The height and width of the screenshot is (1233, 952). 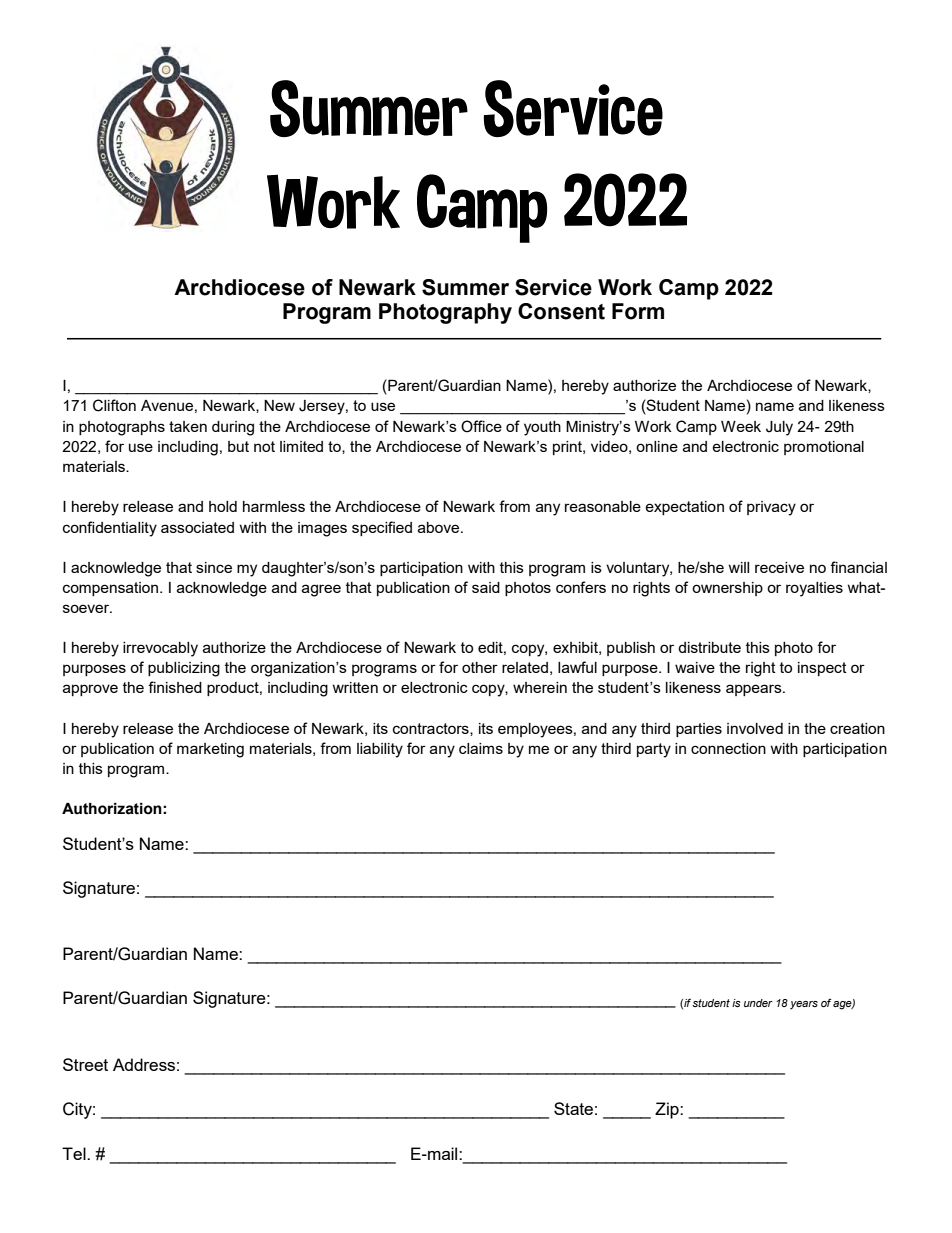 What do you see at coordinates (758, 1003) in the screenshot?
I see `under` at bounding box center [758, 1003].
